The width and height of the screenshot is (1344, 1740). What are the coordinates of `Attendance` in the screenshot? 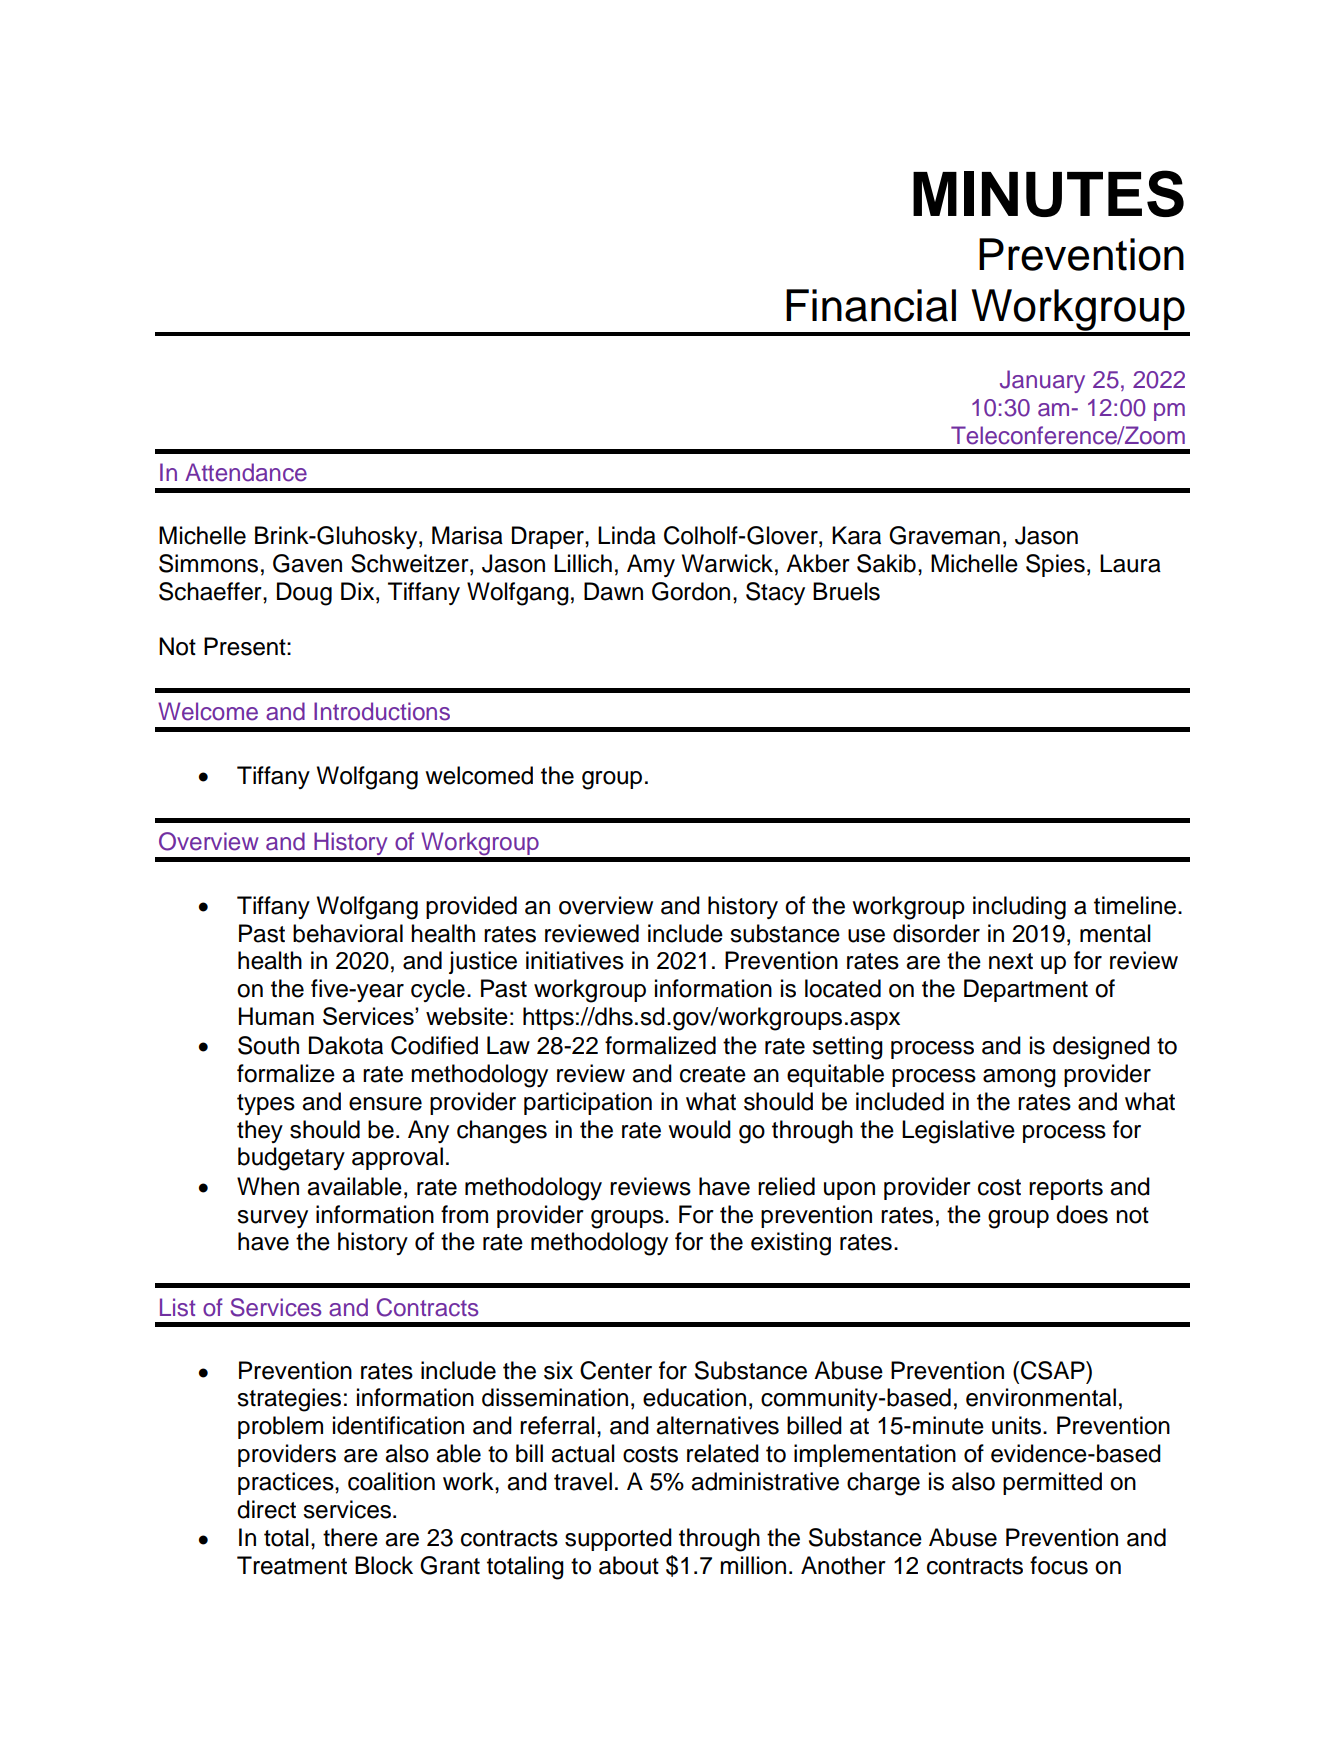 It's located at (246, 472).
